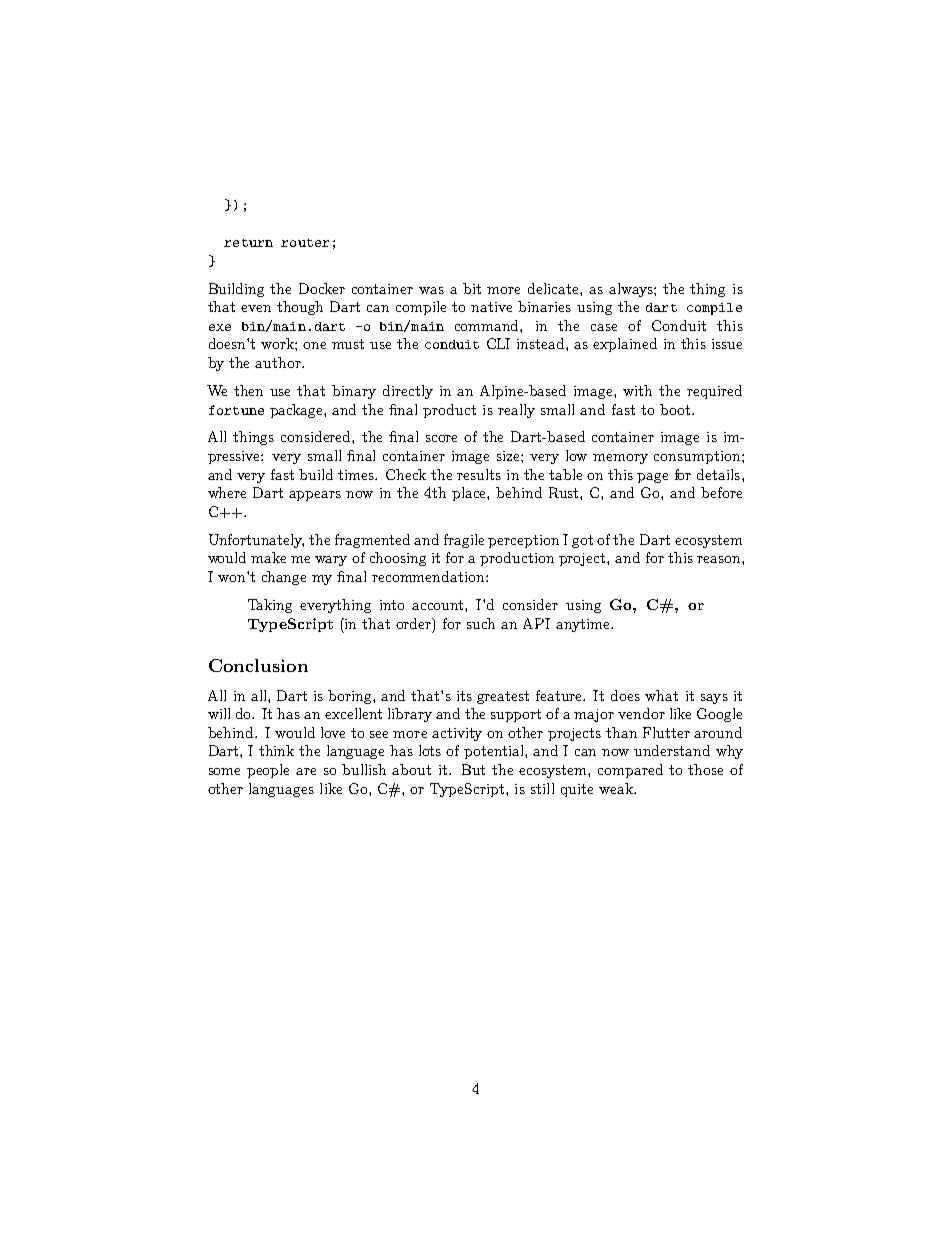 The height and width of the image is (1233, 952). What do you see at coordinates (472, 288) in the image?
I see `bit` at bounding box center [472, 288].
